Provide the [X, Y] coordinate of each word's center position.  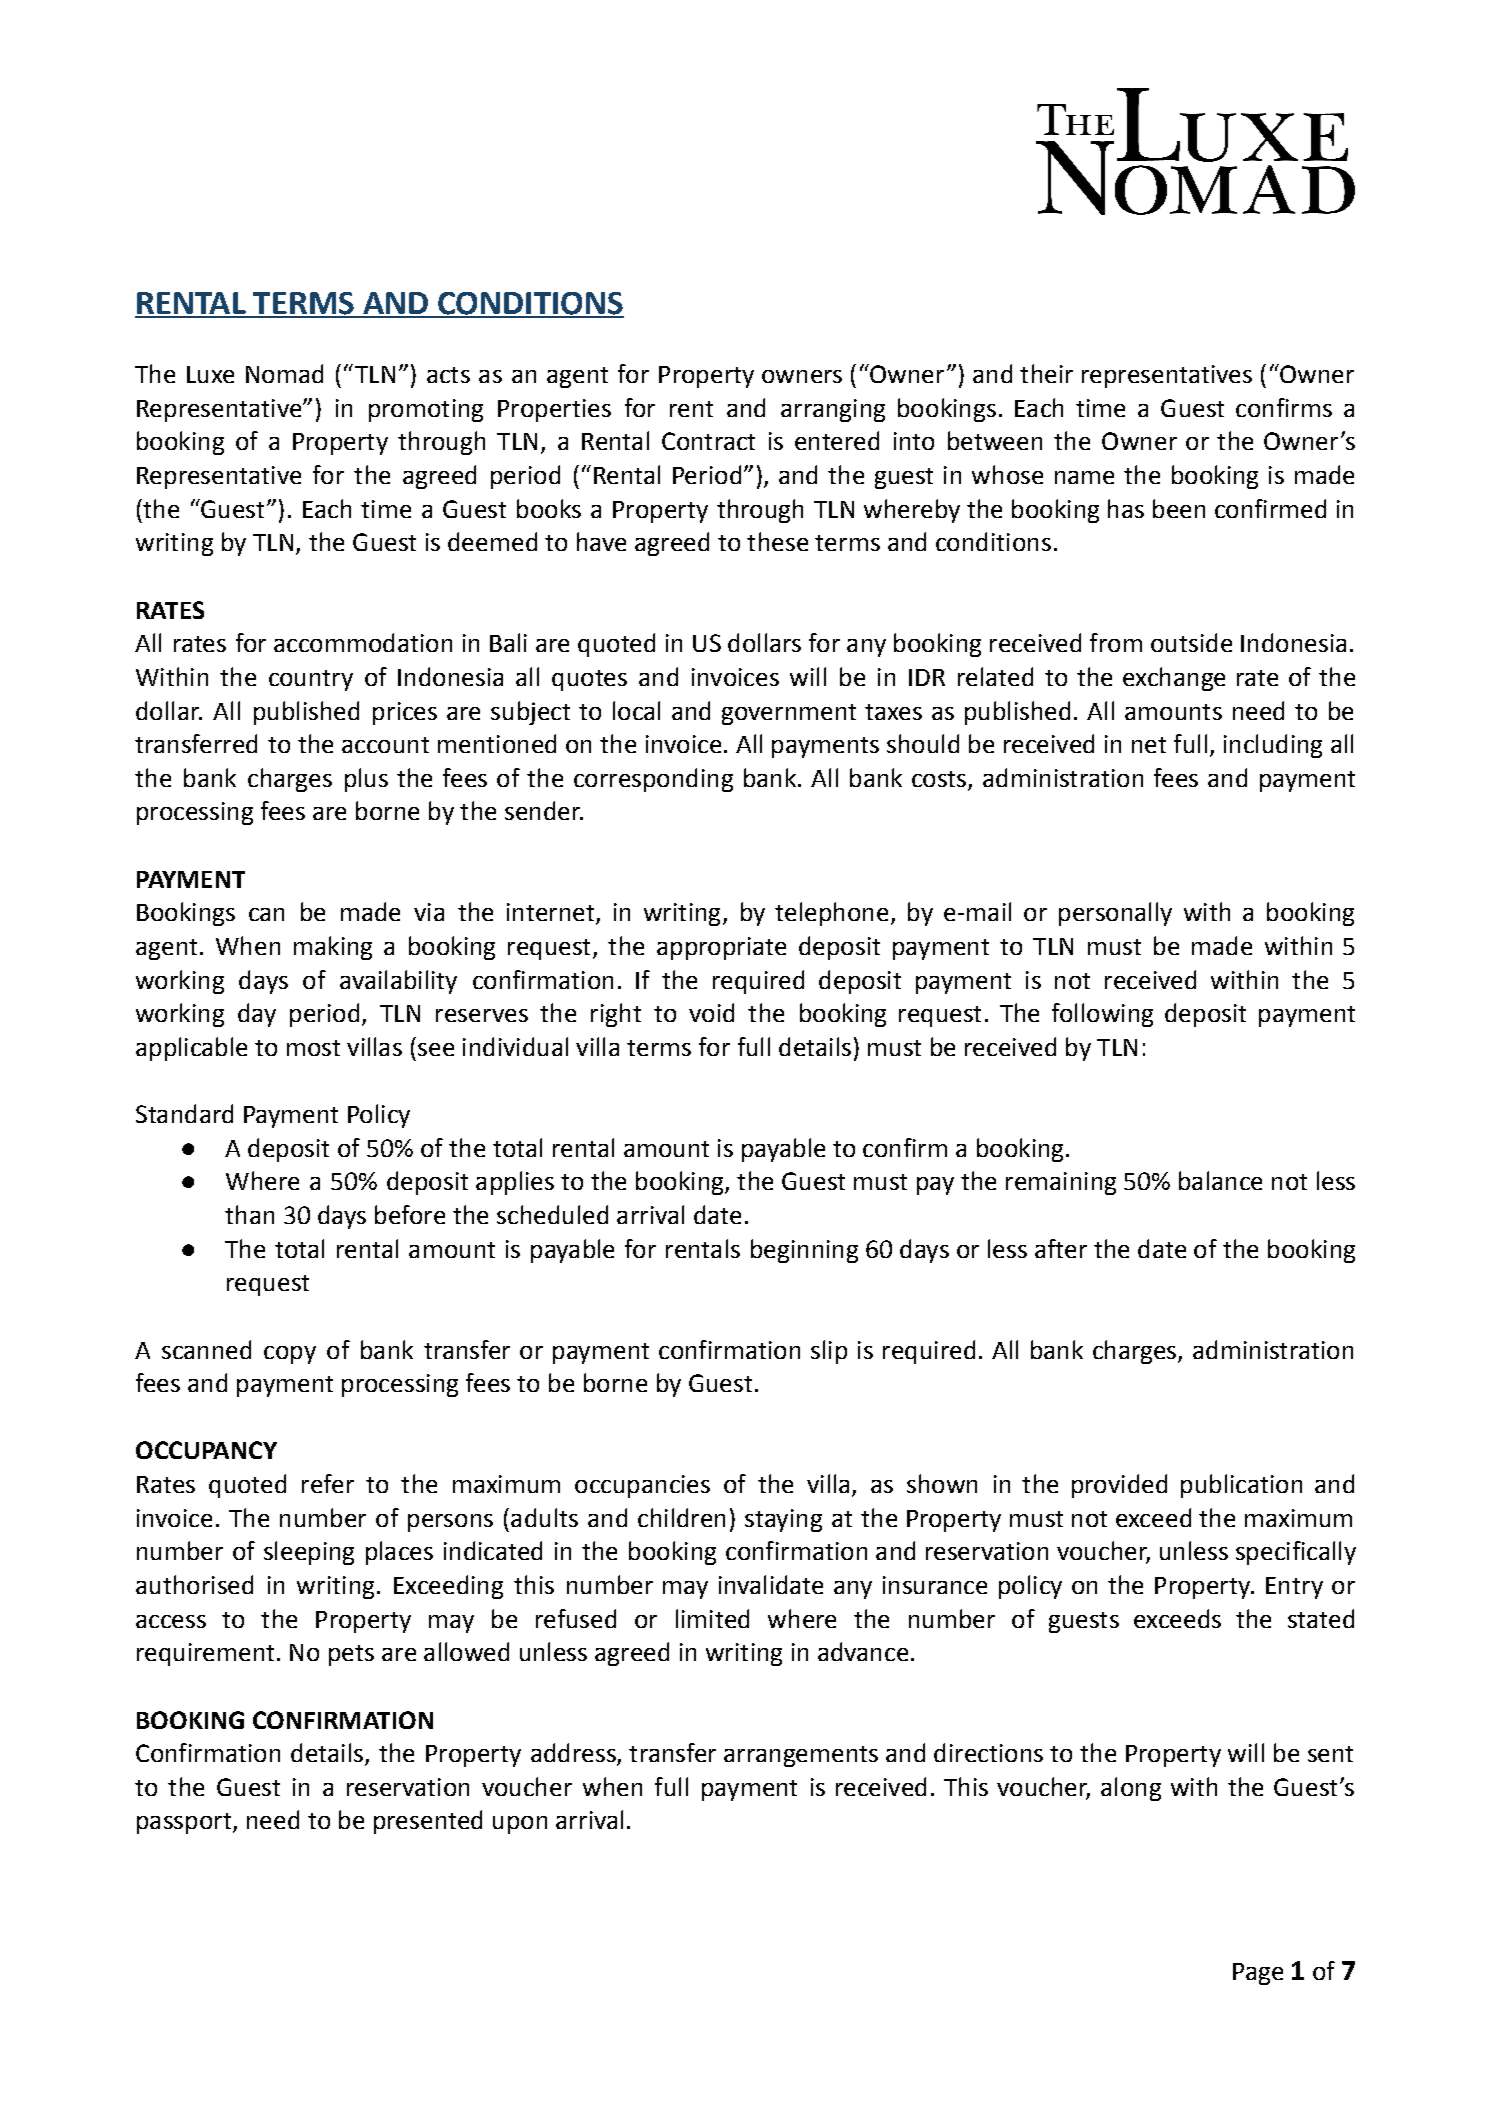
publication [1241, 1486]
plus [366, 780]
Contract [708, 441]
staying [783, 1520]
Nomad [284, 373]
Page [1258, 1974]
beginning [804, 1251]
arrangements [801, 1756]
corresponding [653, 780]
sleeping [309, 1553]
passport [184, 1823]
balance [1220, 1180]
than [249, 1214]
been [1179, 508]
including [1273, 746]
